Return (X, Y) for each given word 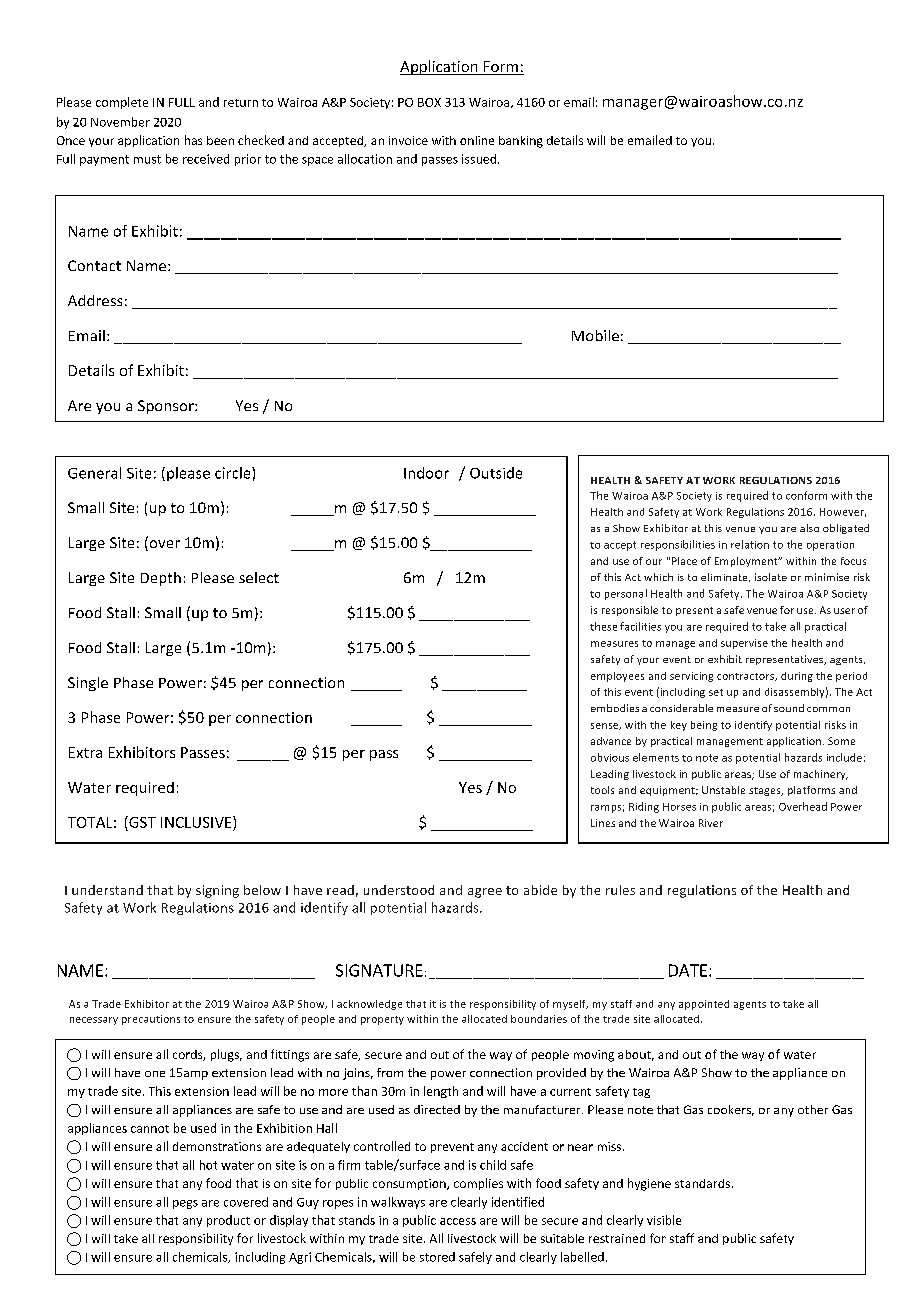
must (147, 159)
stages (766, 791)
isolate (771, 577)
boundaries (539, 1019)
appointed (704, 1005)
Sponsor (167, 407)
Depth (161, 579)
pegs (185, 1204)
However (843, 512)
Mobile (595, 335)
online (477, 140)
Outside (496, 473)
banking (521, 142)
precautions (151, 1020)
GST (141, 822)
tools (602, 790)
